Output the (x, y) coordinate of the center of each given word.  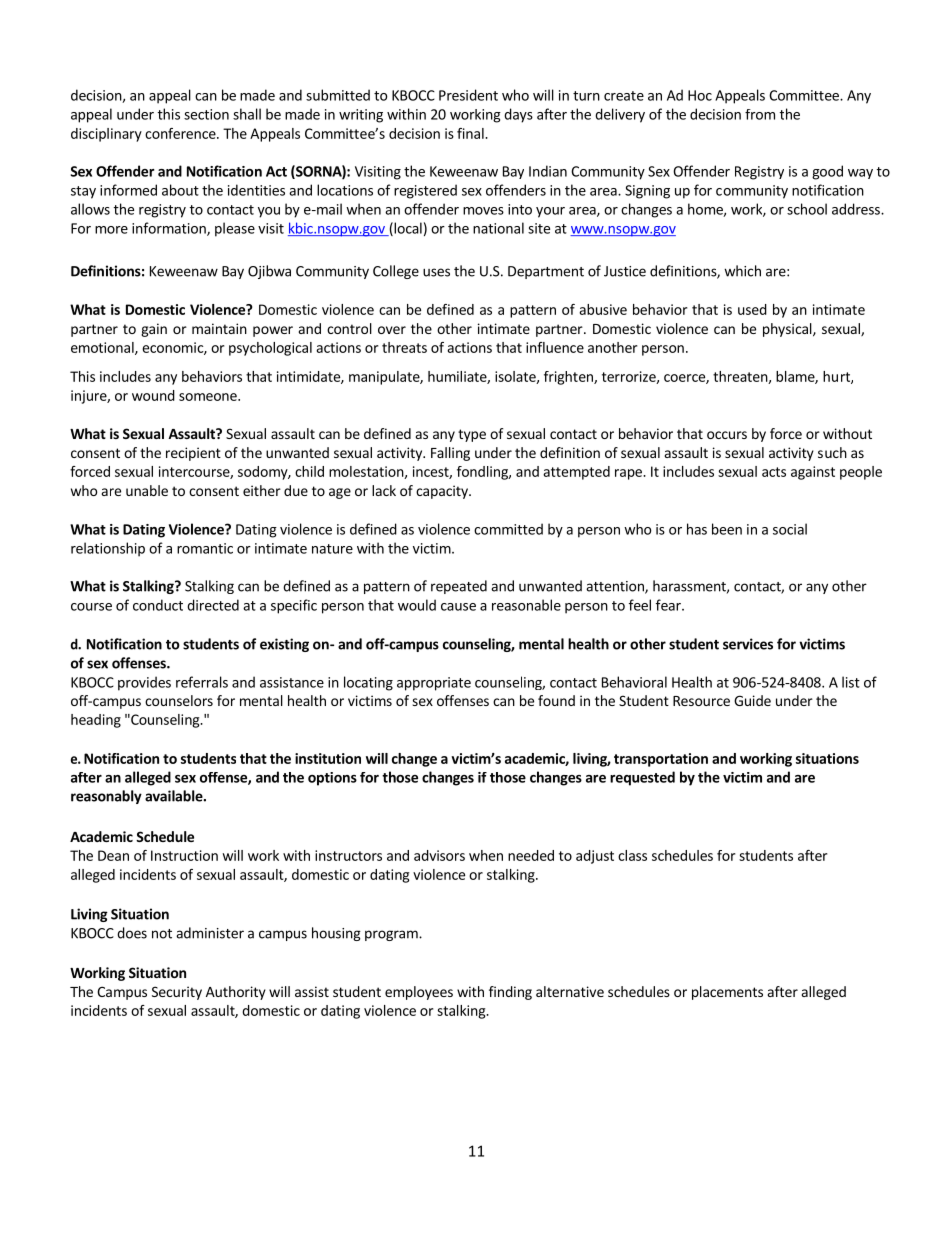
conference (181, 133)
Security (177, 993)
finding (510, 993)
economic (173, 348)
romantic (205, 548)
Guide (752, 700)
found (556, 700)
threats (404, 347)
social (790, 529)
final (471, 133)
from (760, 114)
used (752, 309)
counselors (179, 700)
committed (508, 529)
